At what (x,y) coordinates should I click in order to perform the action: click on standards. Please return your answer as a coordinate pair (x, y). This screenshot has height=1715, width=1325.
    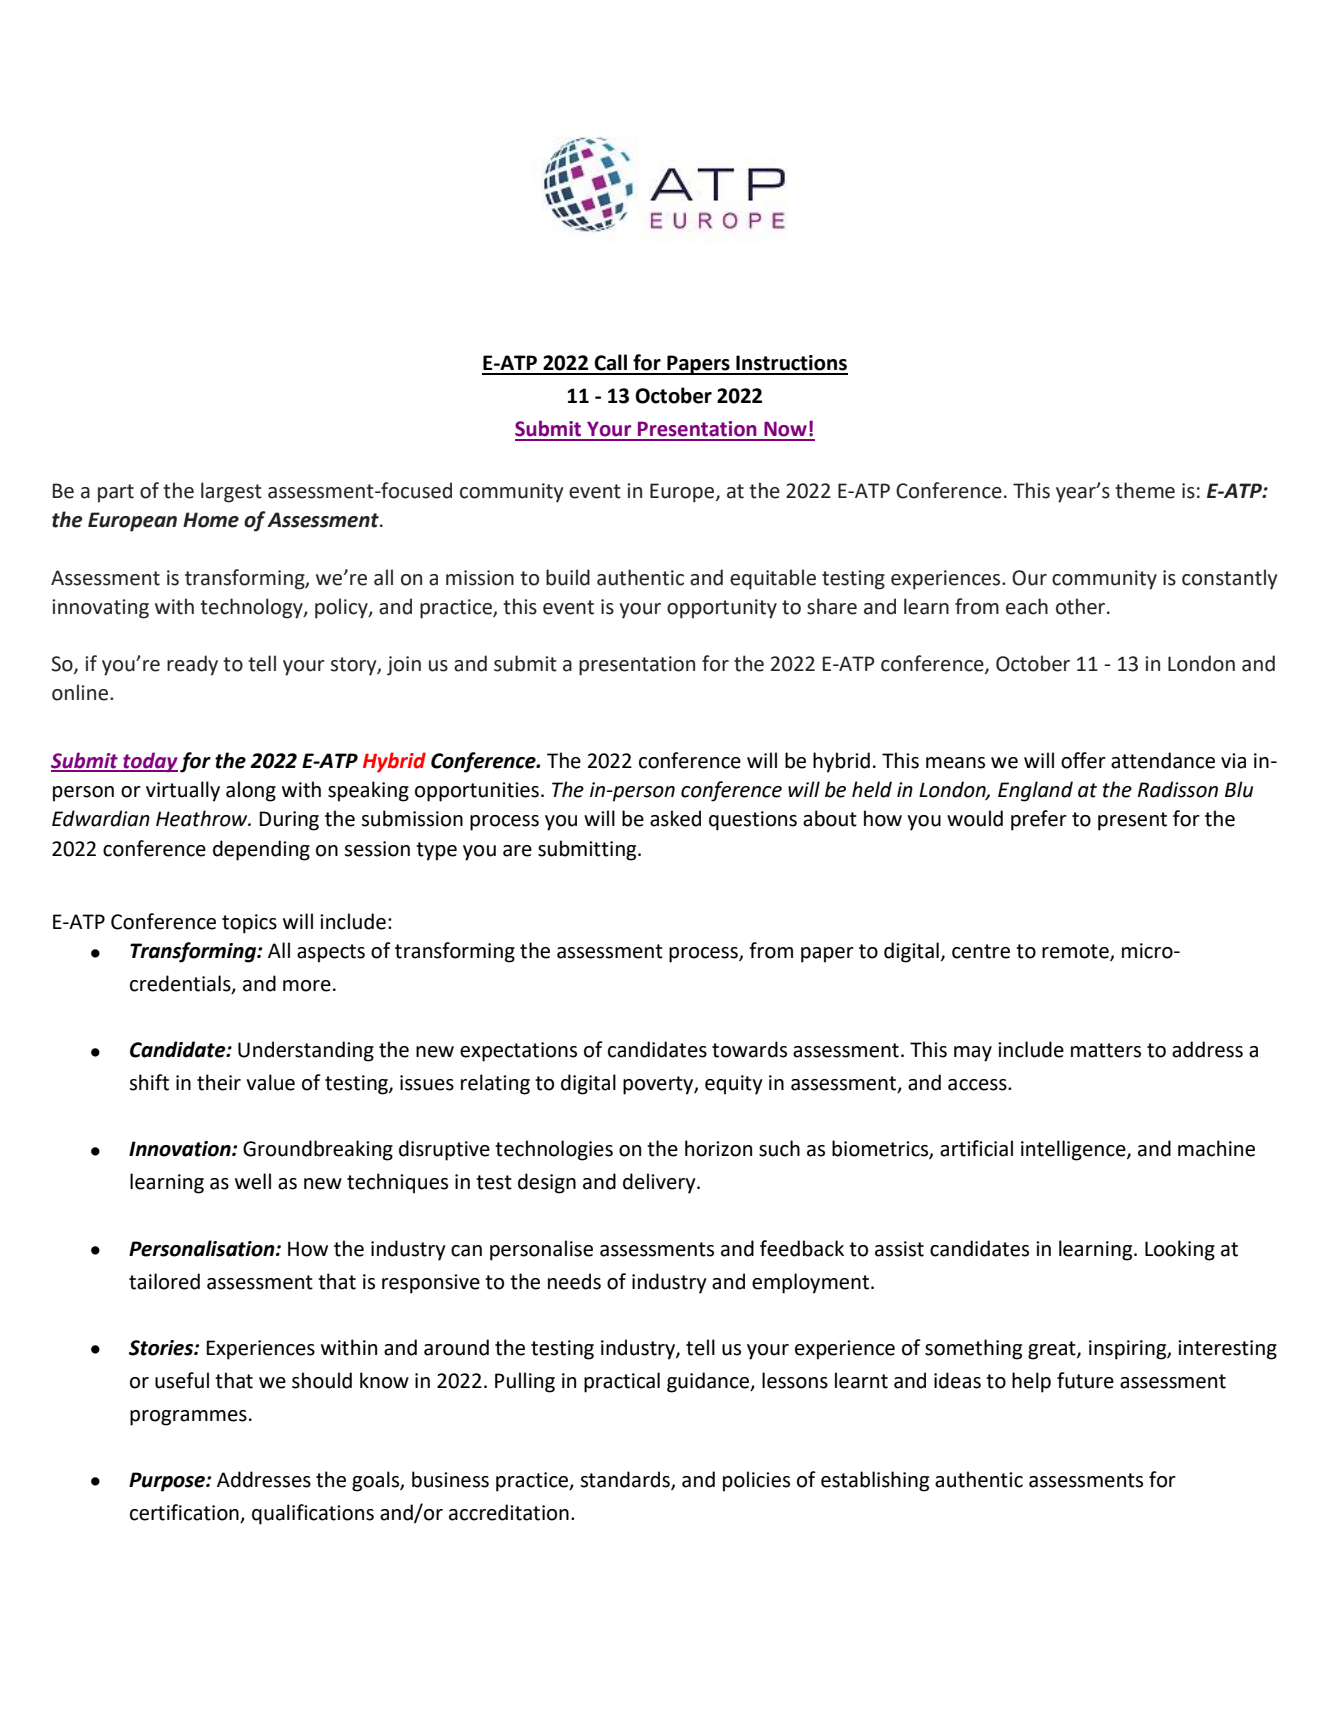
    Looking at the image, I should click on (626, 1480).
